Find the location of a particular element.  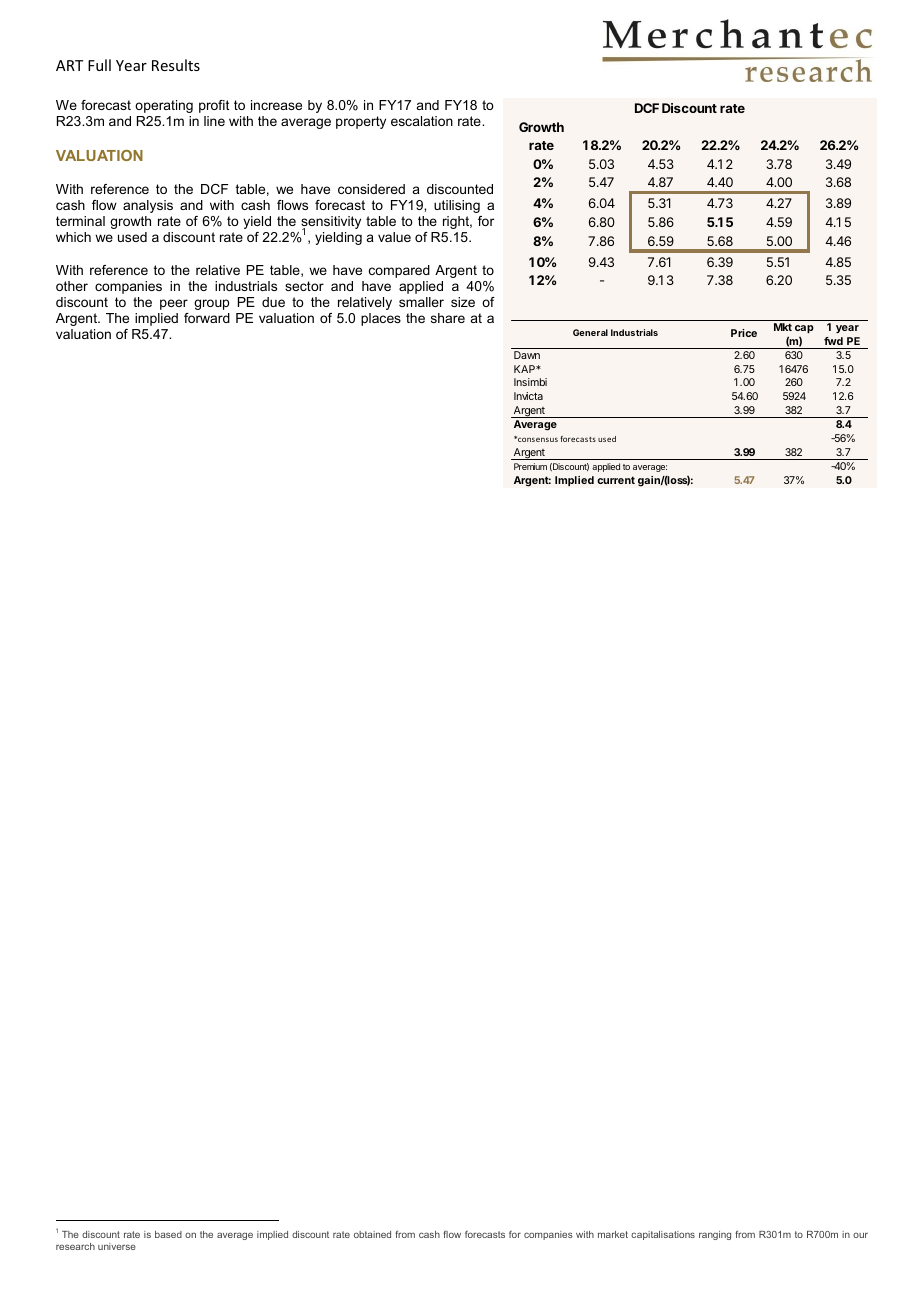

forward is located at coordinates (207, 318).
